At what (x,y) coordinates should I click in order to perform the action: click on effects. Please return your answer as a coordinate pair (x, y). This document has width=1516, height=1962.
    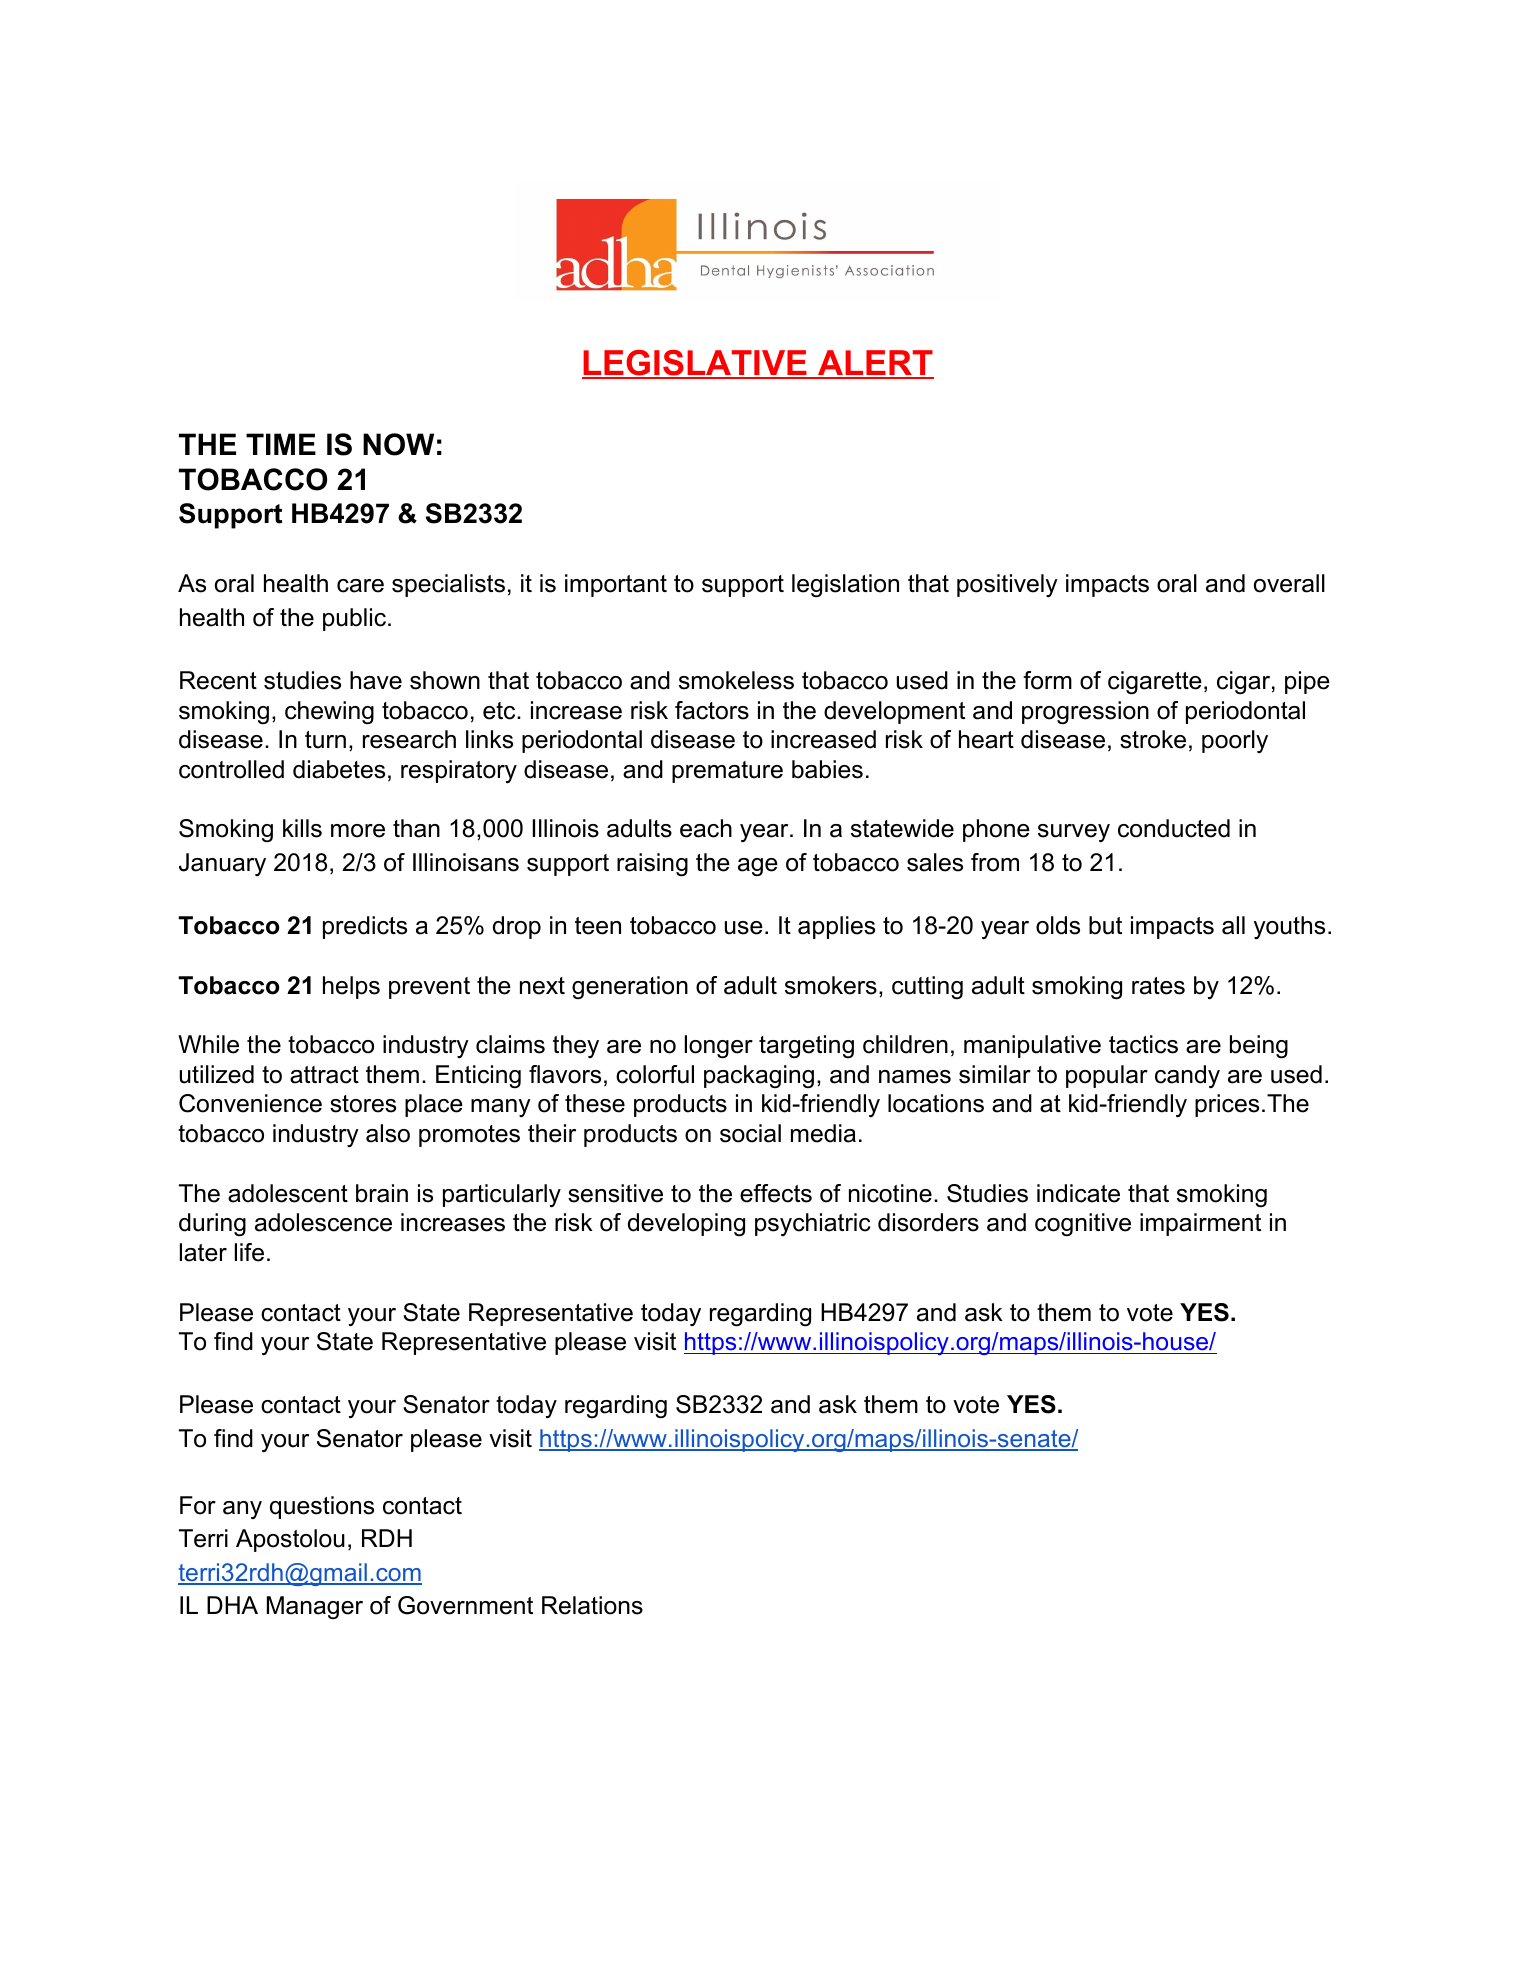
    Looking at the image, I should click on (776, 1193).
